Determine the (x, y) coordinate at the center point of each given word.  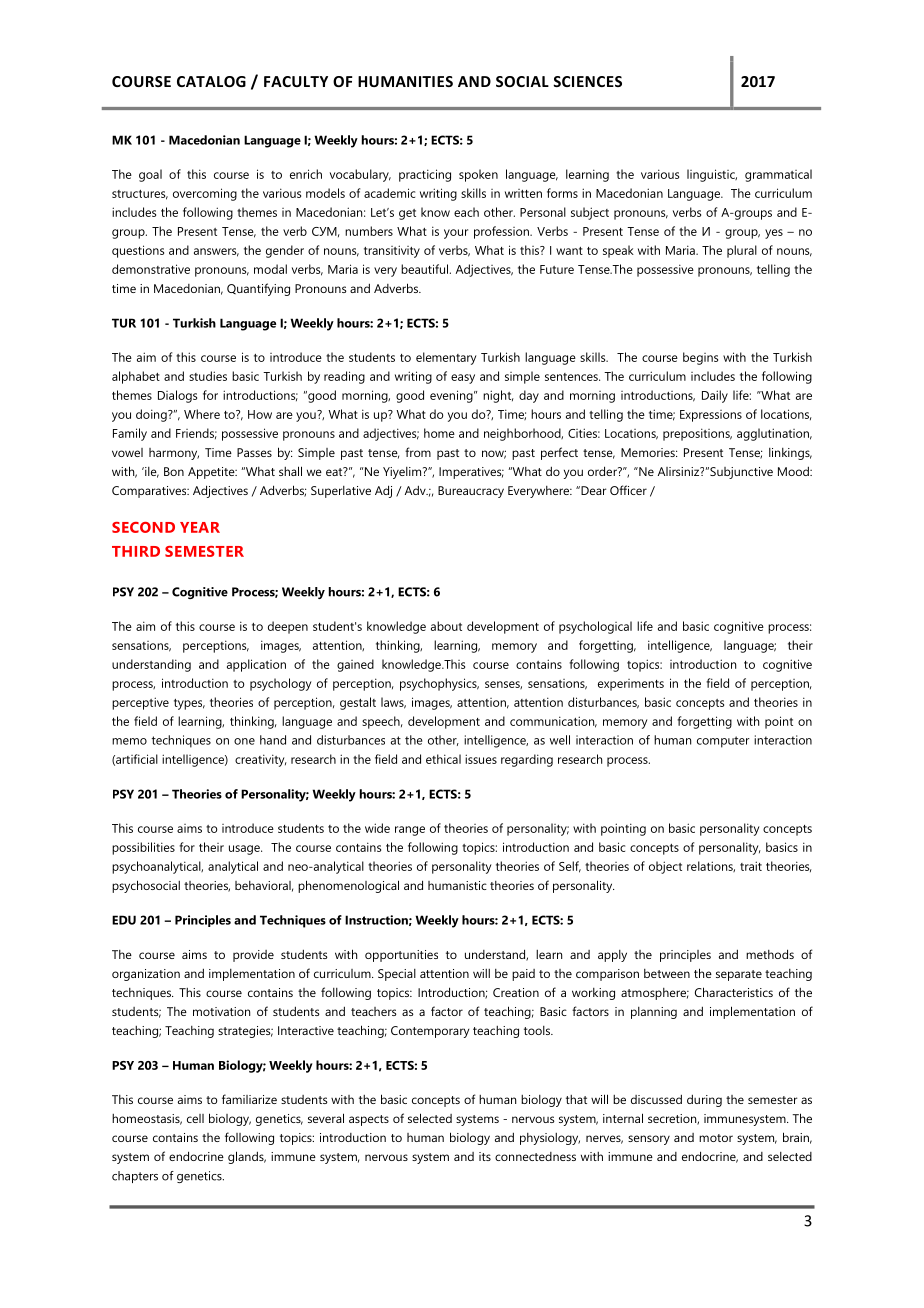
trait (751, 866)
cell (195, 1118)
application (256, 665)
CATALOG (211, 81)
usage (245, 850)
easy (463, 379)
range (410, 831)
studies (208, 376)
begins (700, 358)
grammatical (778, 175)
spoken (478, 175)
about (446, 626)
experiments (631, 685)
